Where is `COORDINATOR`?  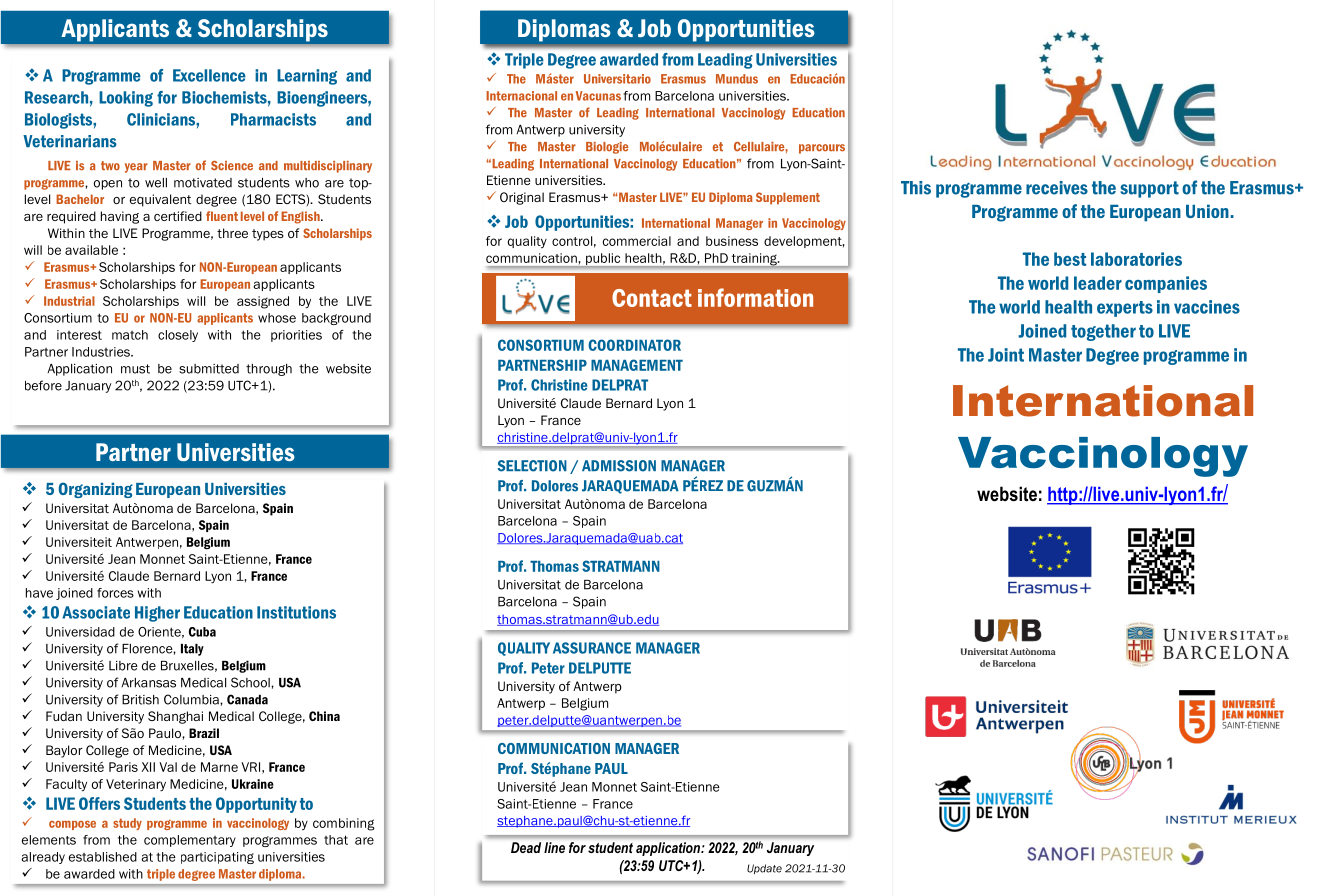 COORDINATOR is located at coordinates (634, 345).
